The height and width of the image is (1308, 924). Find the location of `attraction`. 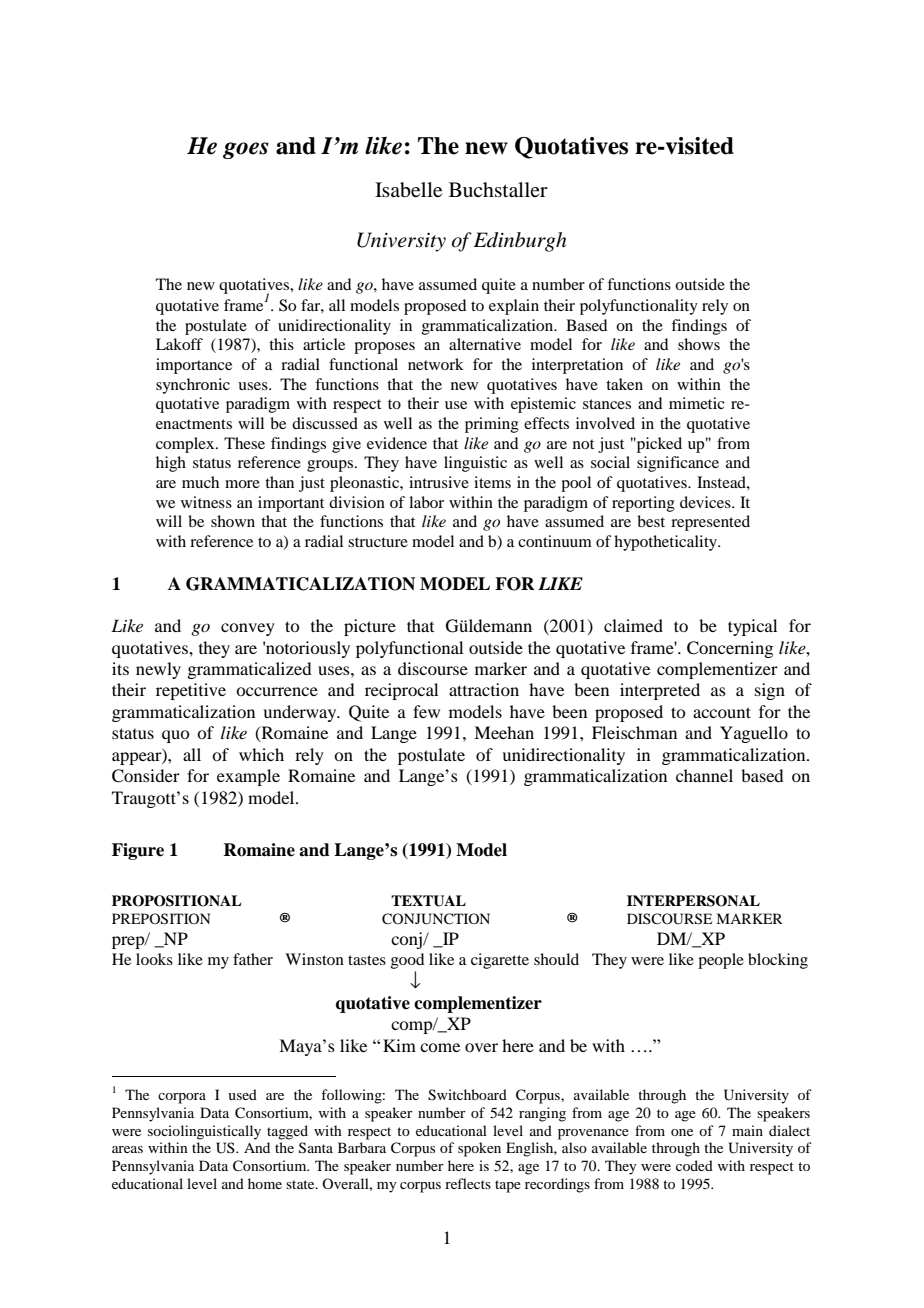

attraction is located at coordinates (484, 689).
